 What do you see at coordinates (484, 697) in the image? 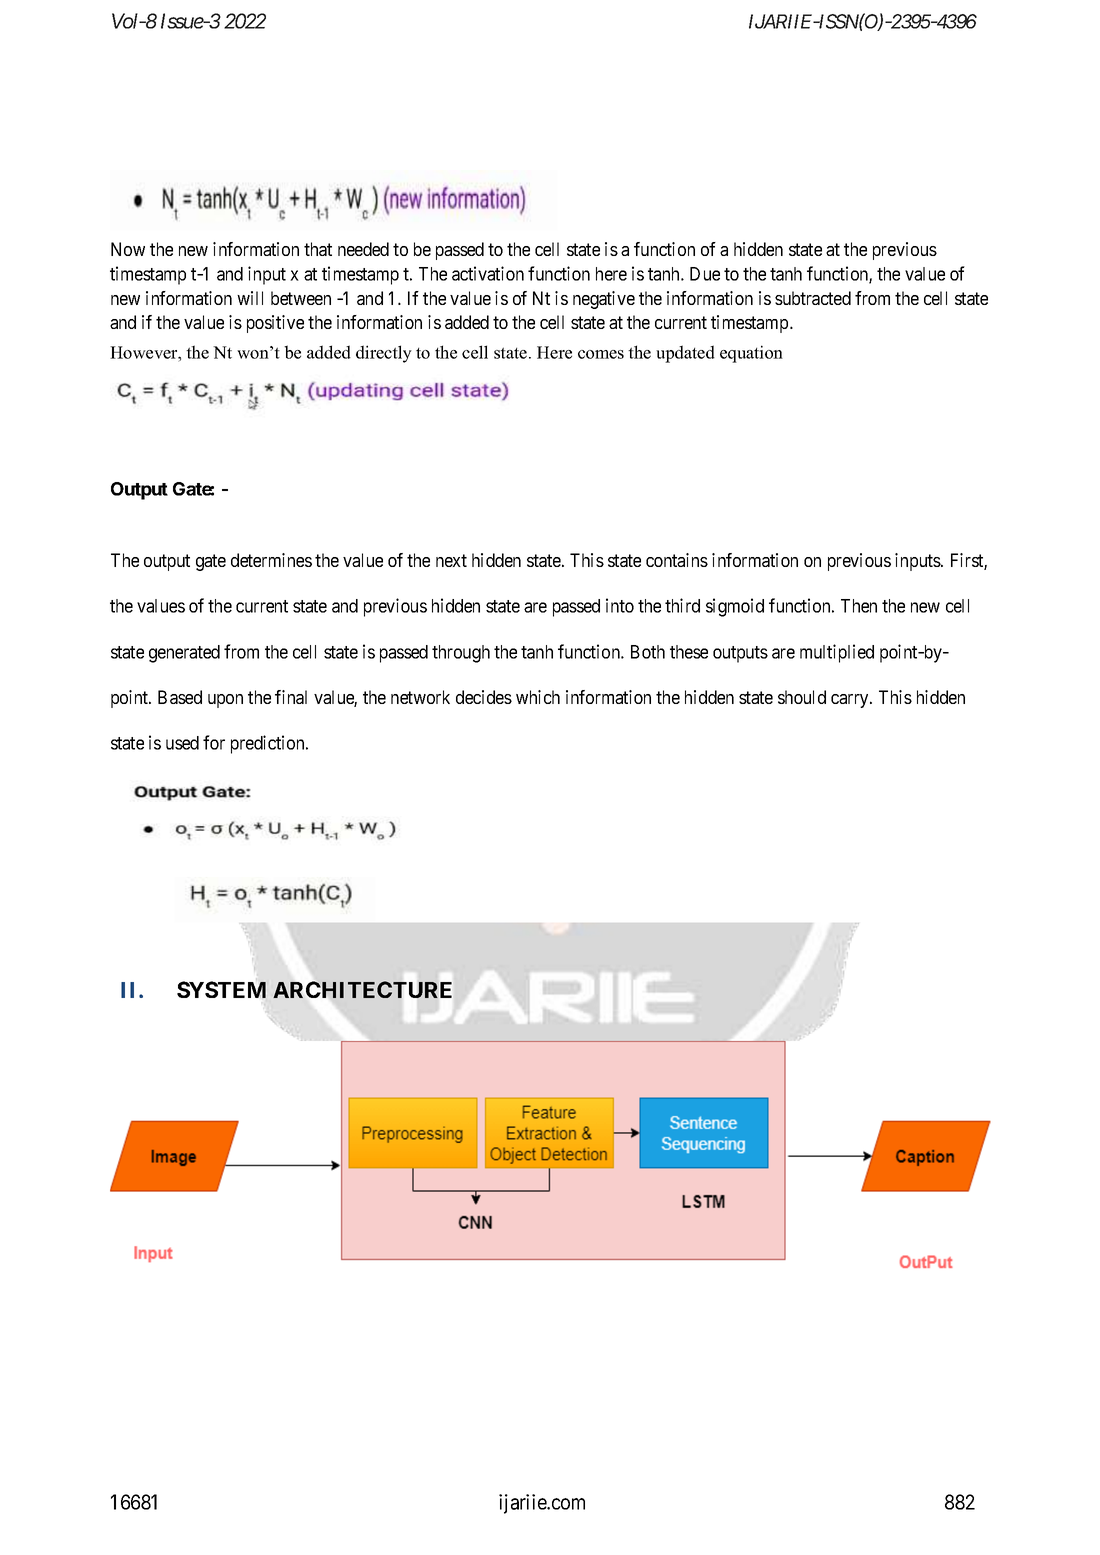
I see `decides` at bounding box center [484, 697].
